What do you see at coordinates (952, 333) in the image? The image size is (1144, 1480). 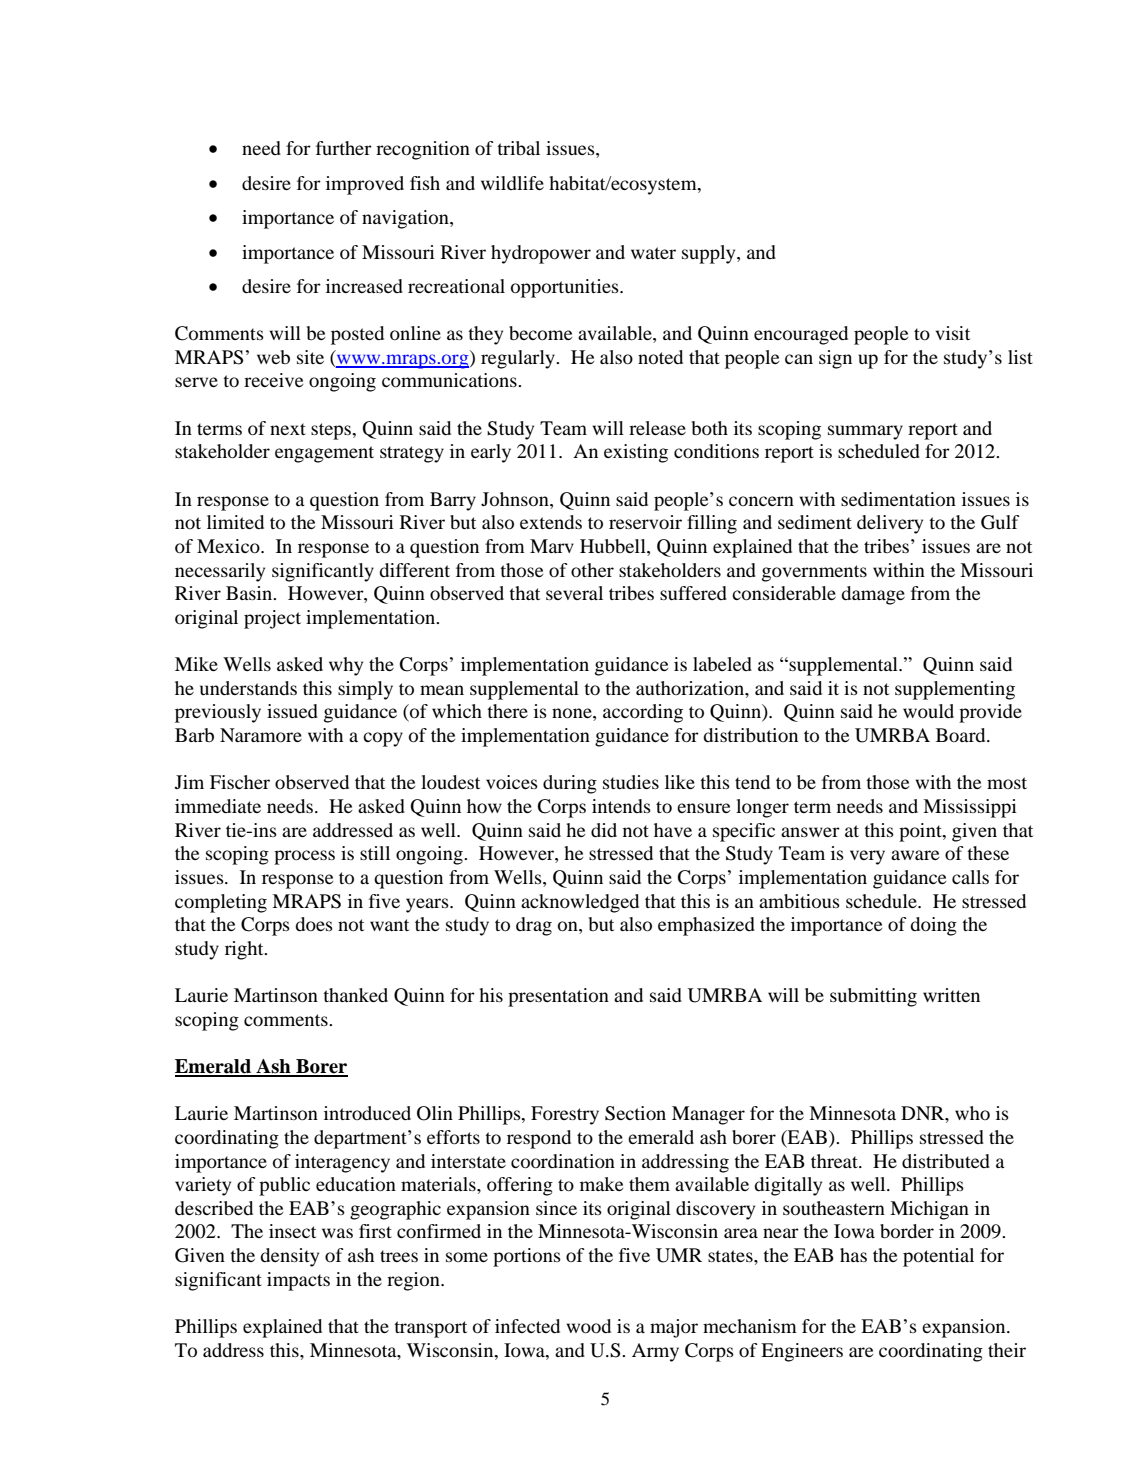 I see `visit` at bounding box center [952, 333].
